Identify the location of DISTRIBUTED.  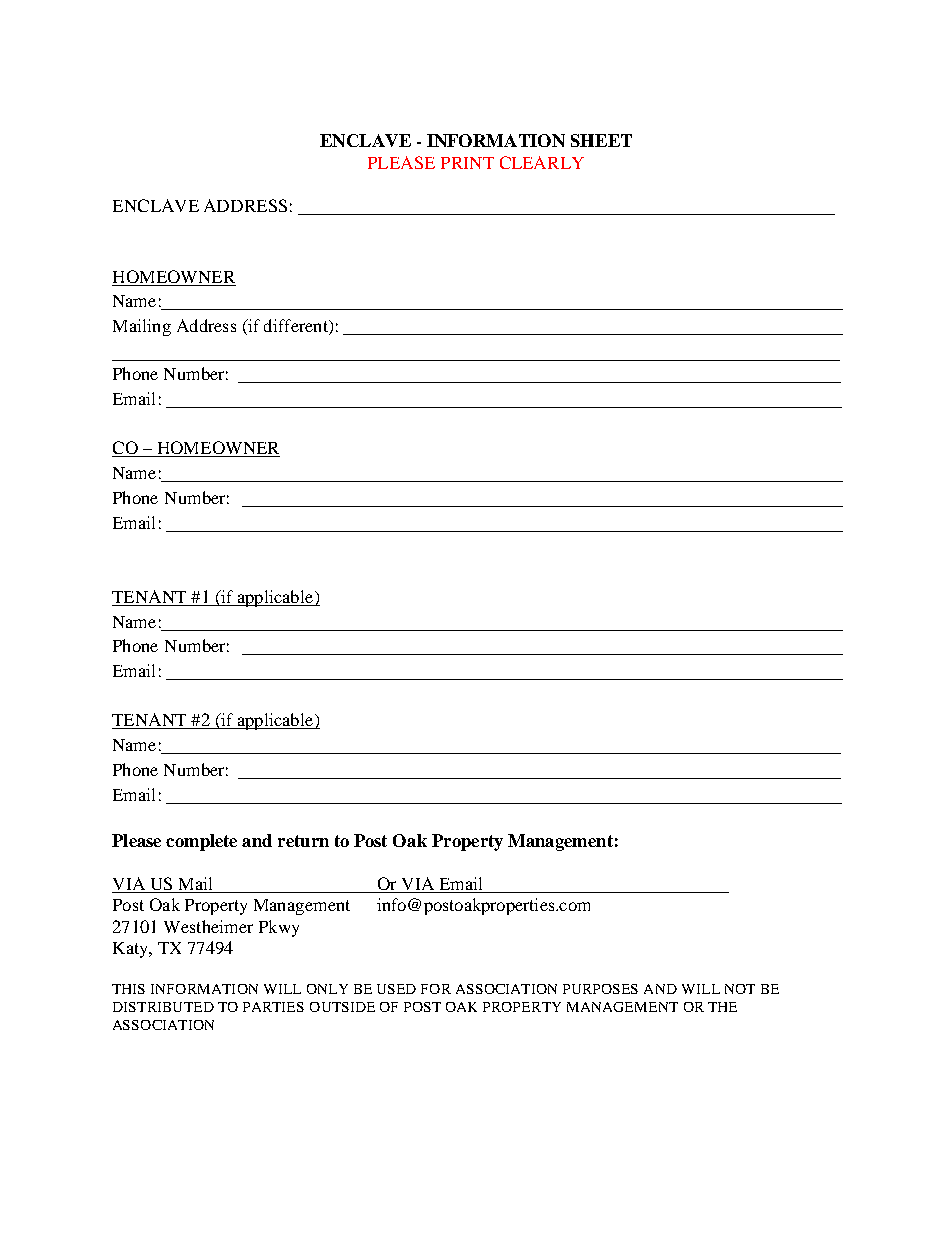
(163, 1007).
